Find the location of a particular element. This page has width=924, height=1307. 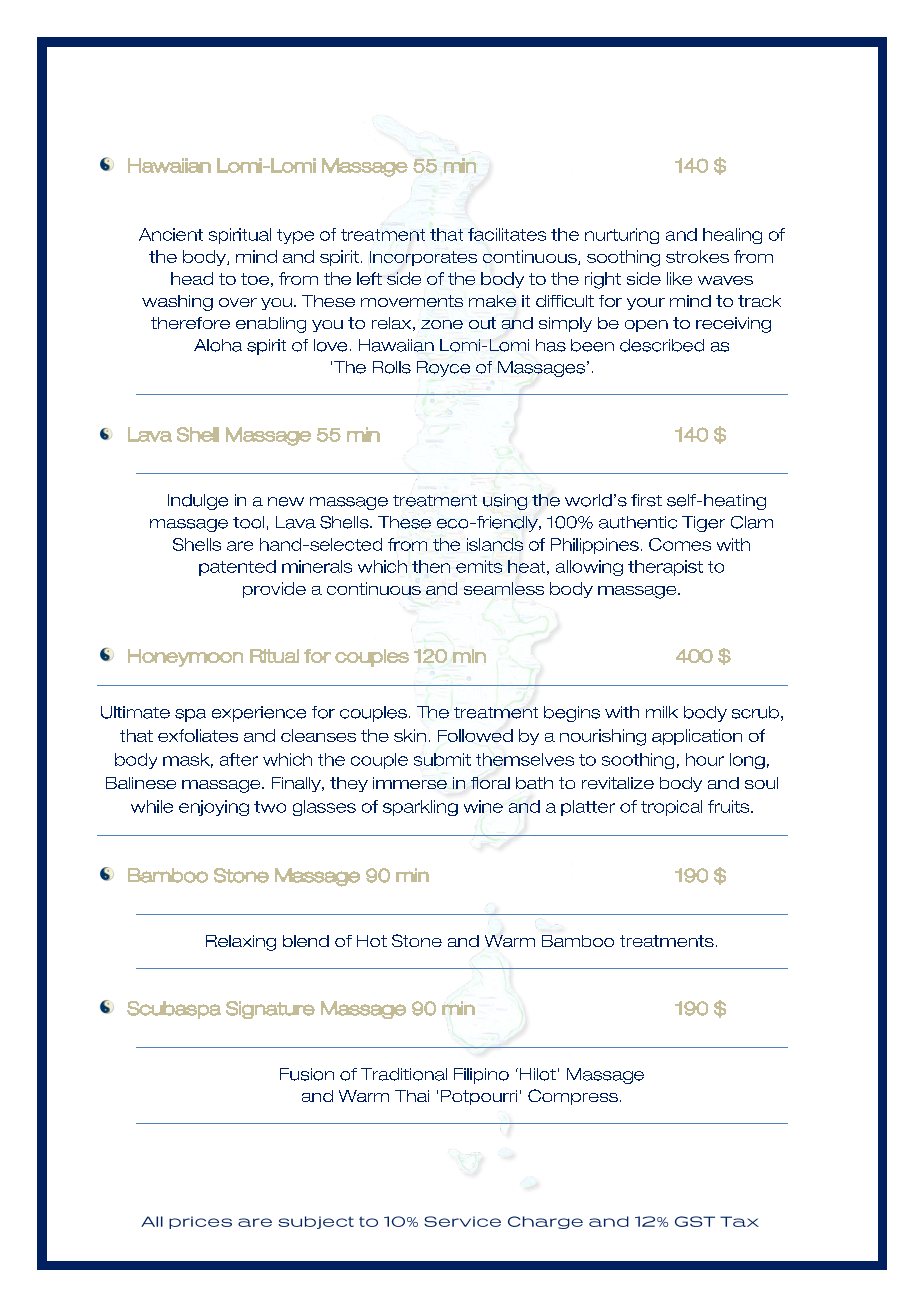

Tiger is located at coordinates (703, 524).
